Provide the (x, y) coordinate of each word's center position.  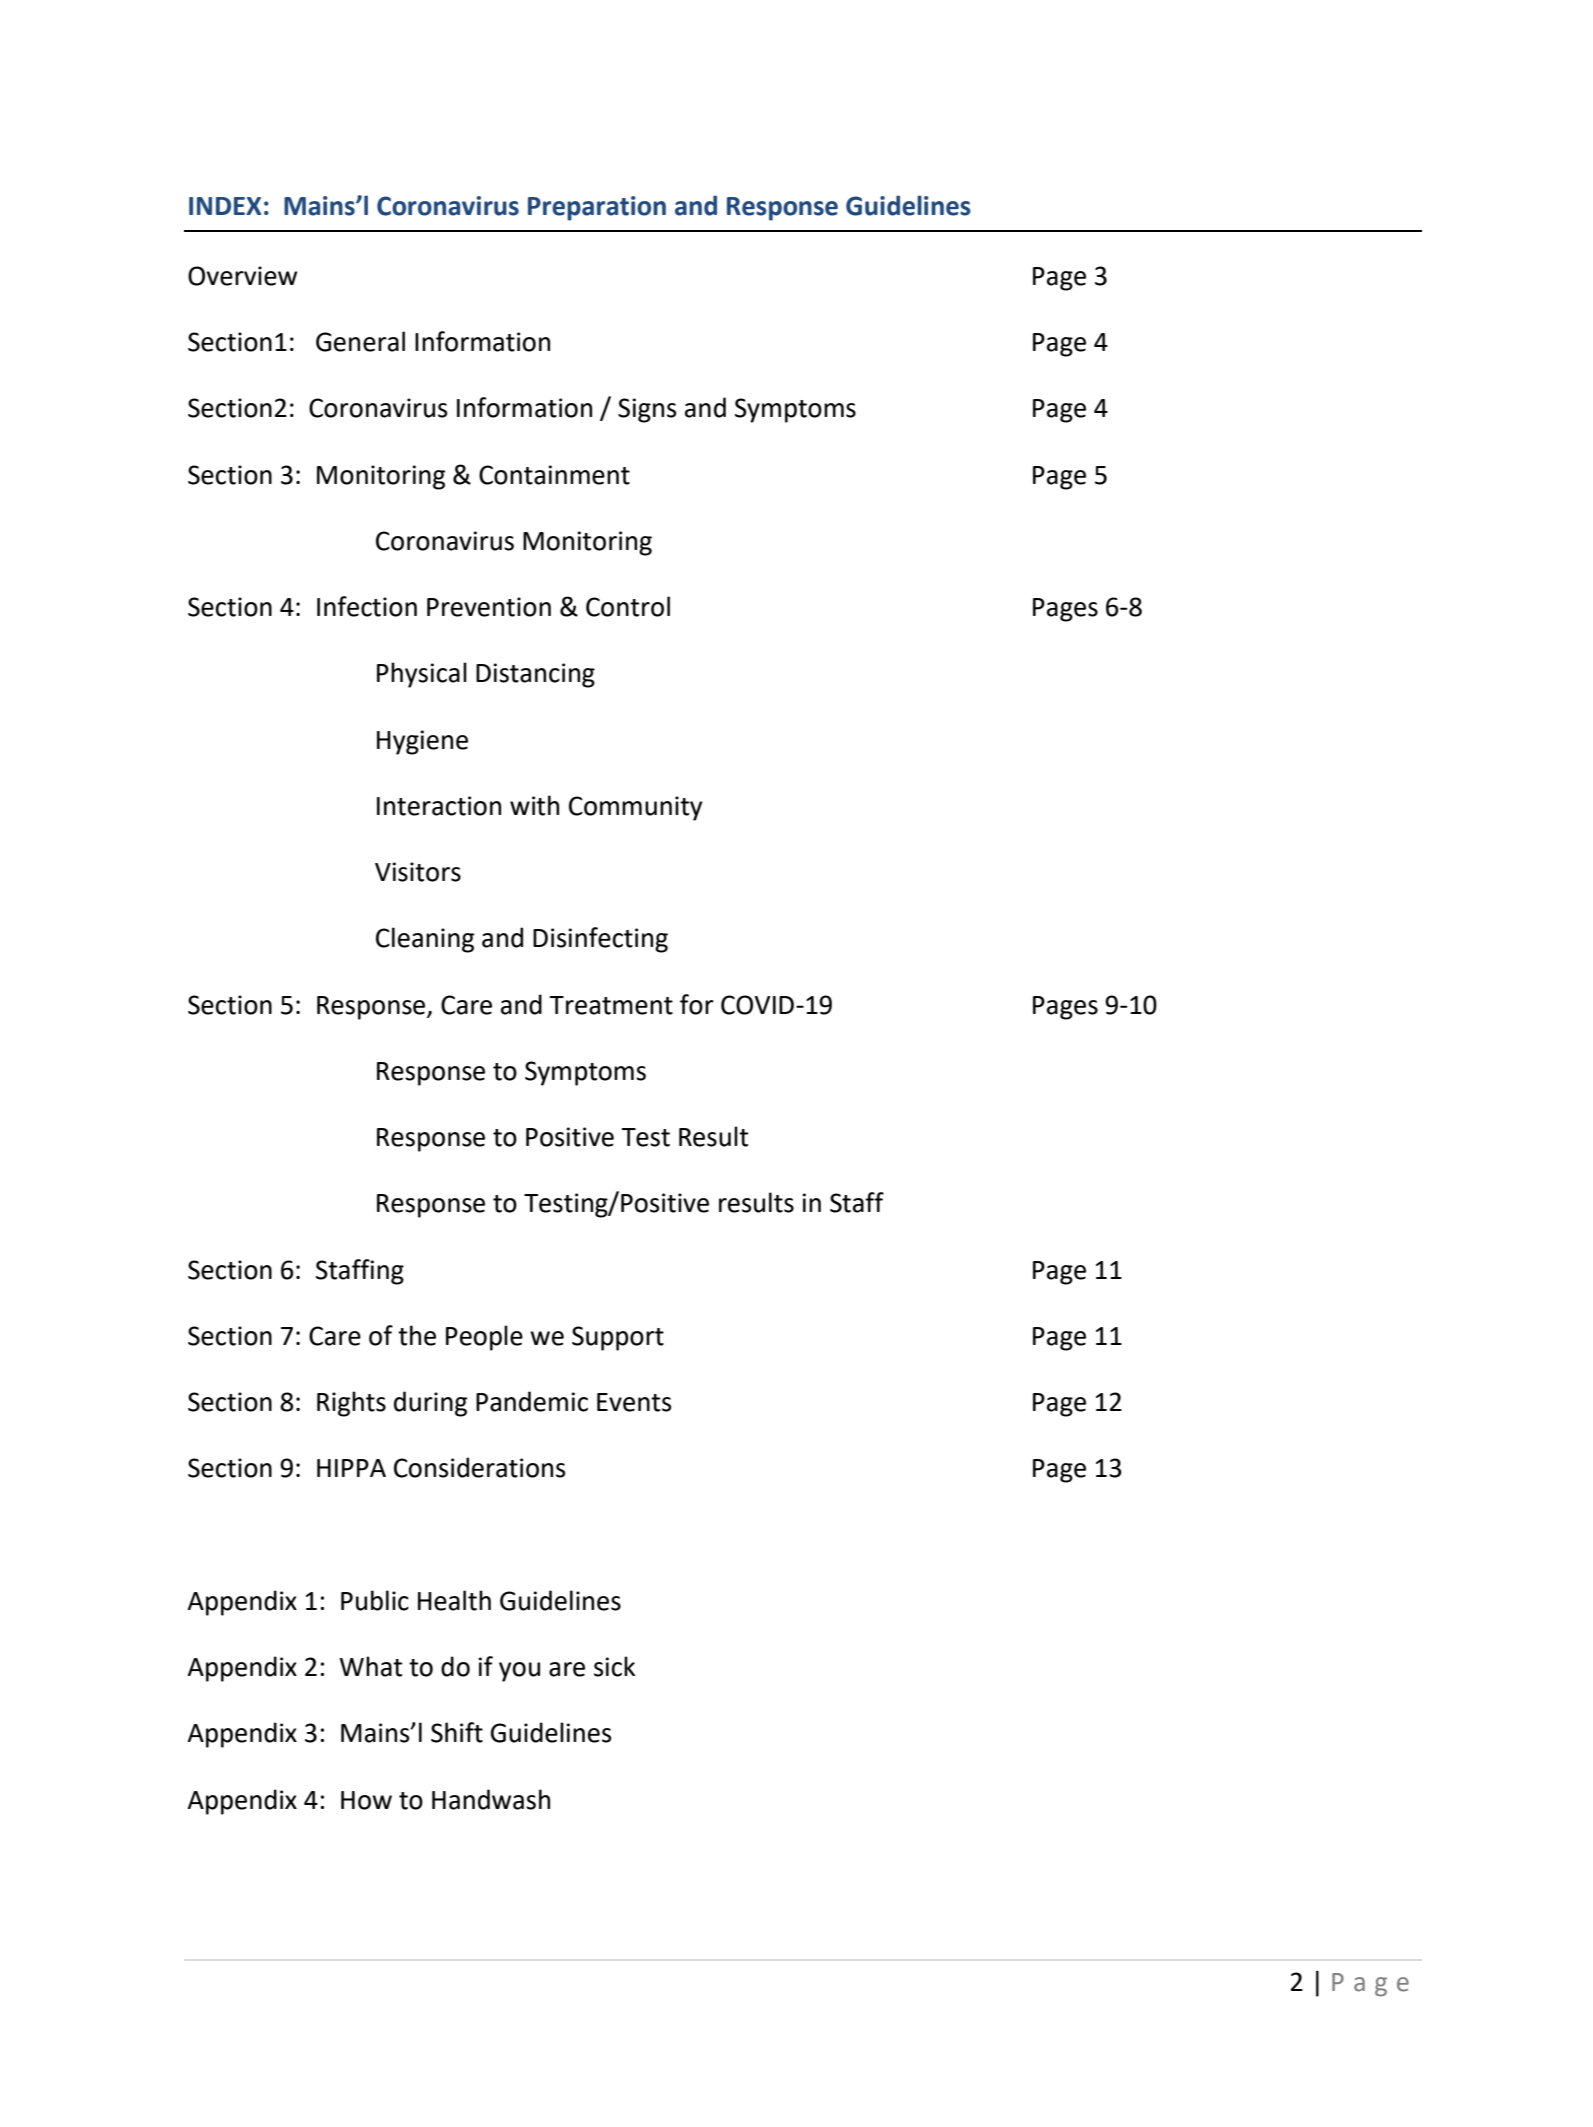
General (360, 341)
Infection (367, 606)
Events (634, 1402)
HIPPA (351, 1468)
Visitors (418, 872)
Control (628, 606)
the (417, 1335)
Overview (242, 276)
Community (635, 808)
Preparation (597, 208)
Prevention (489, 607)
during (430, 1404)
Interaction (439, 806)
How (366, 1800)
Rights (351, 1404)
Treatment (611, 1005)
